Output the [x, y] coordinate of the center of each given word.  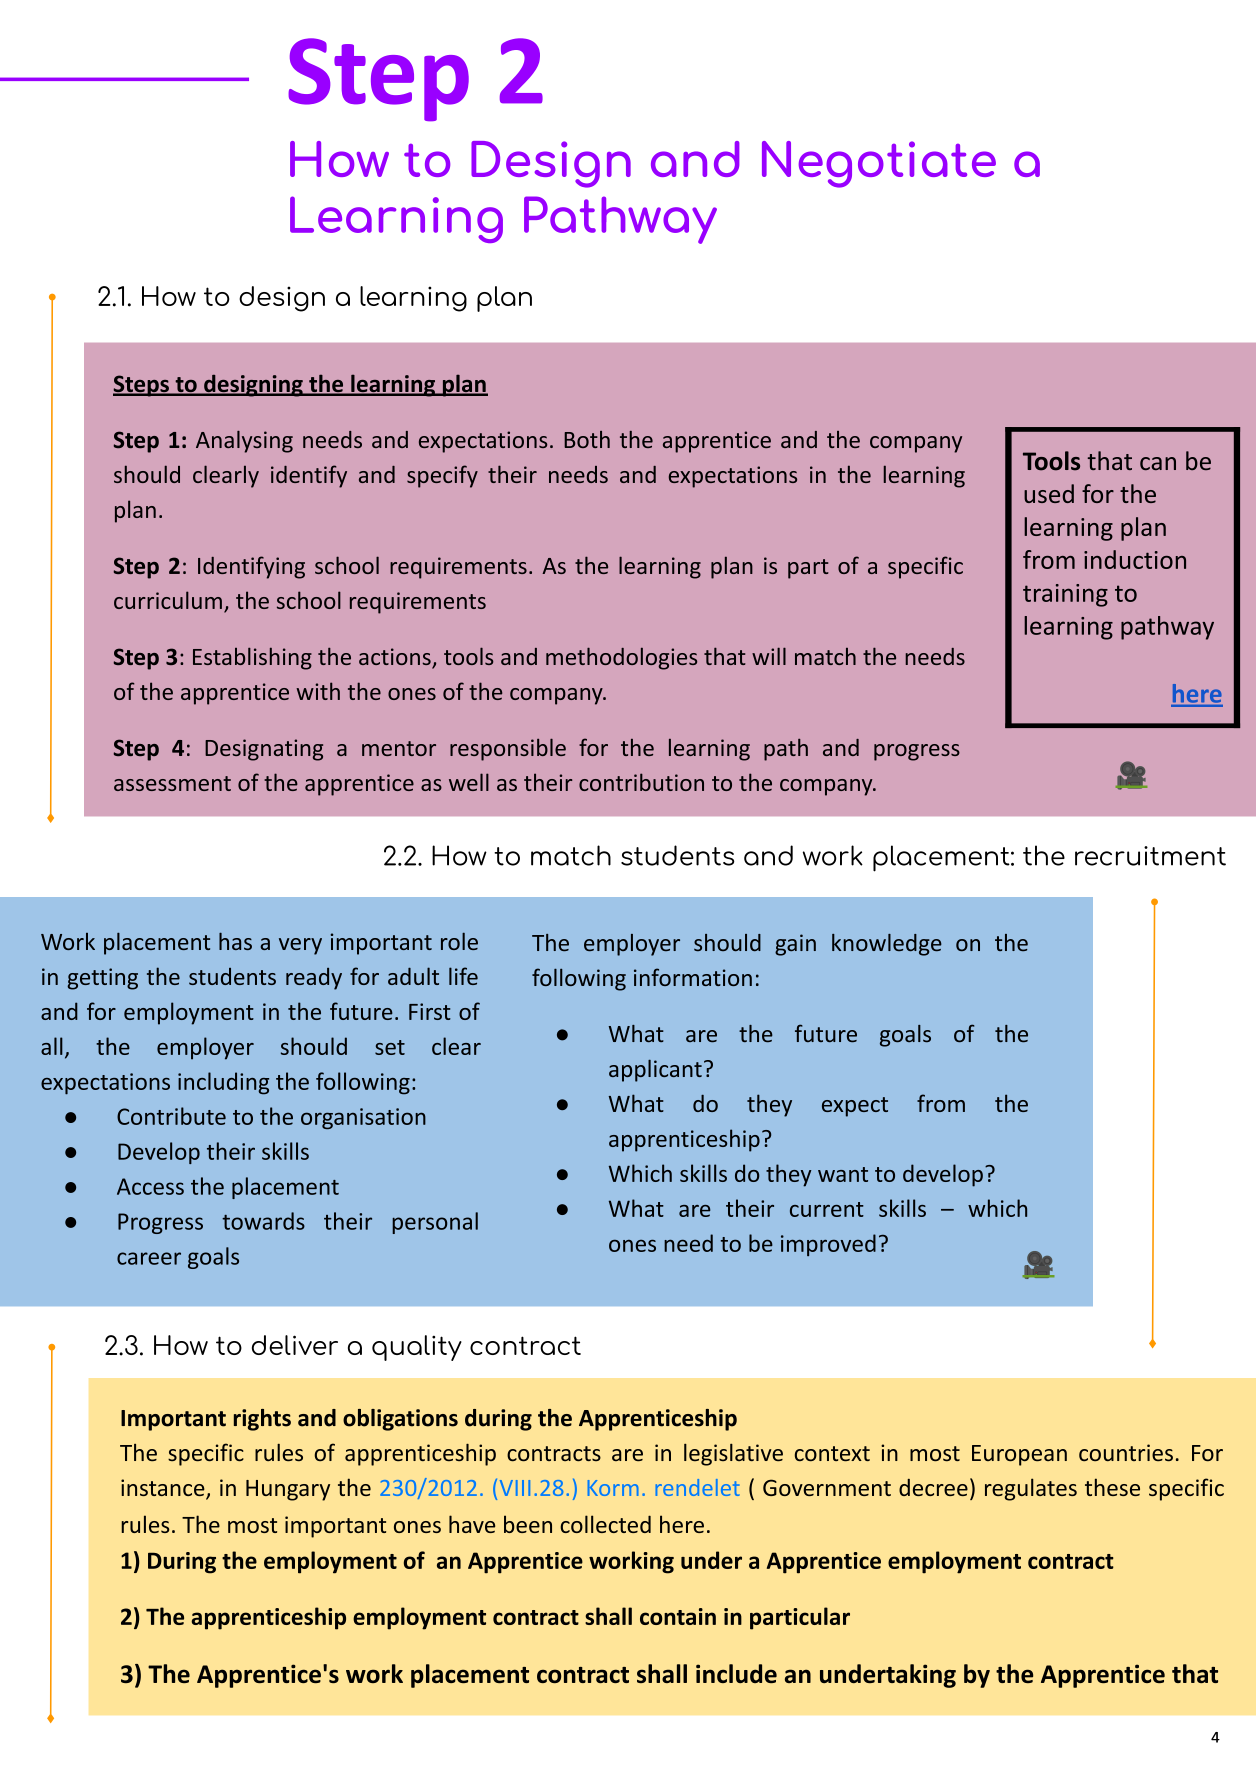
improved [828, 1245]
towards [263, 1221]
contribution [641, 782]
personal [435, 1223]
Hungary [288, 1490]
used [1049, 493]
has [235, 941]
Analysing [244, 442]
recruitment [1150, 856]
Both [587, 439]
